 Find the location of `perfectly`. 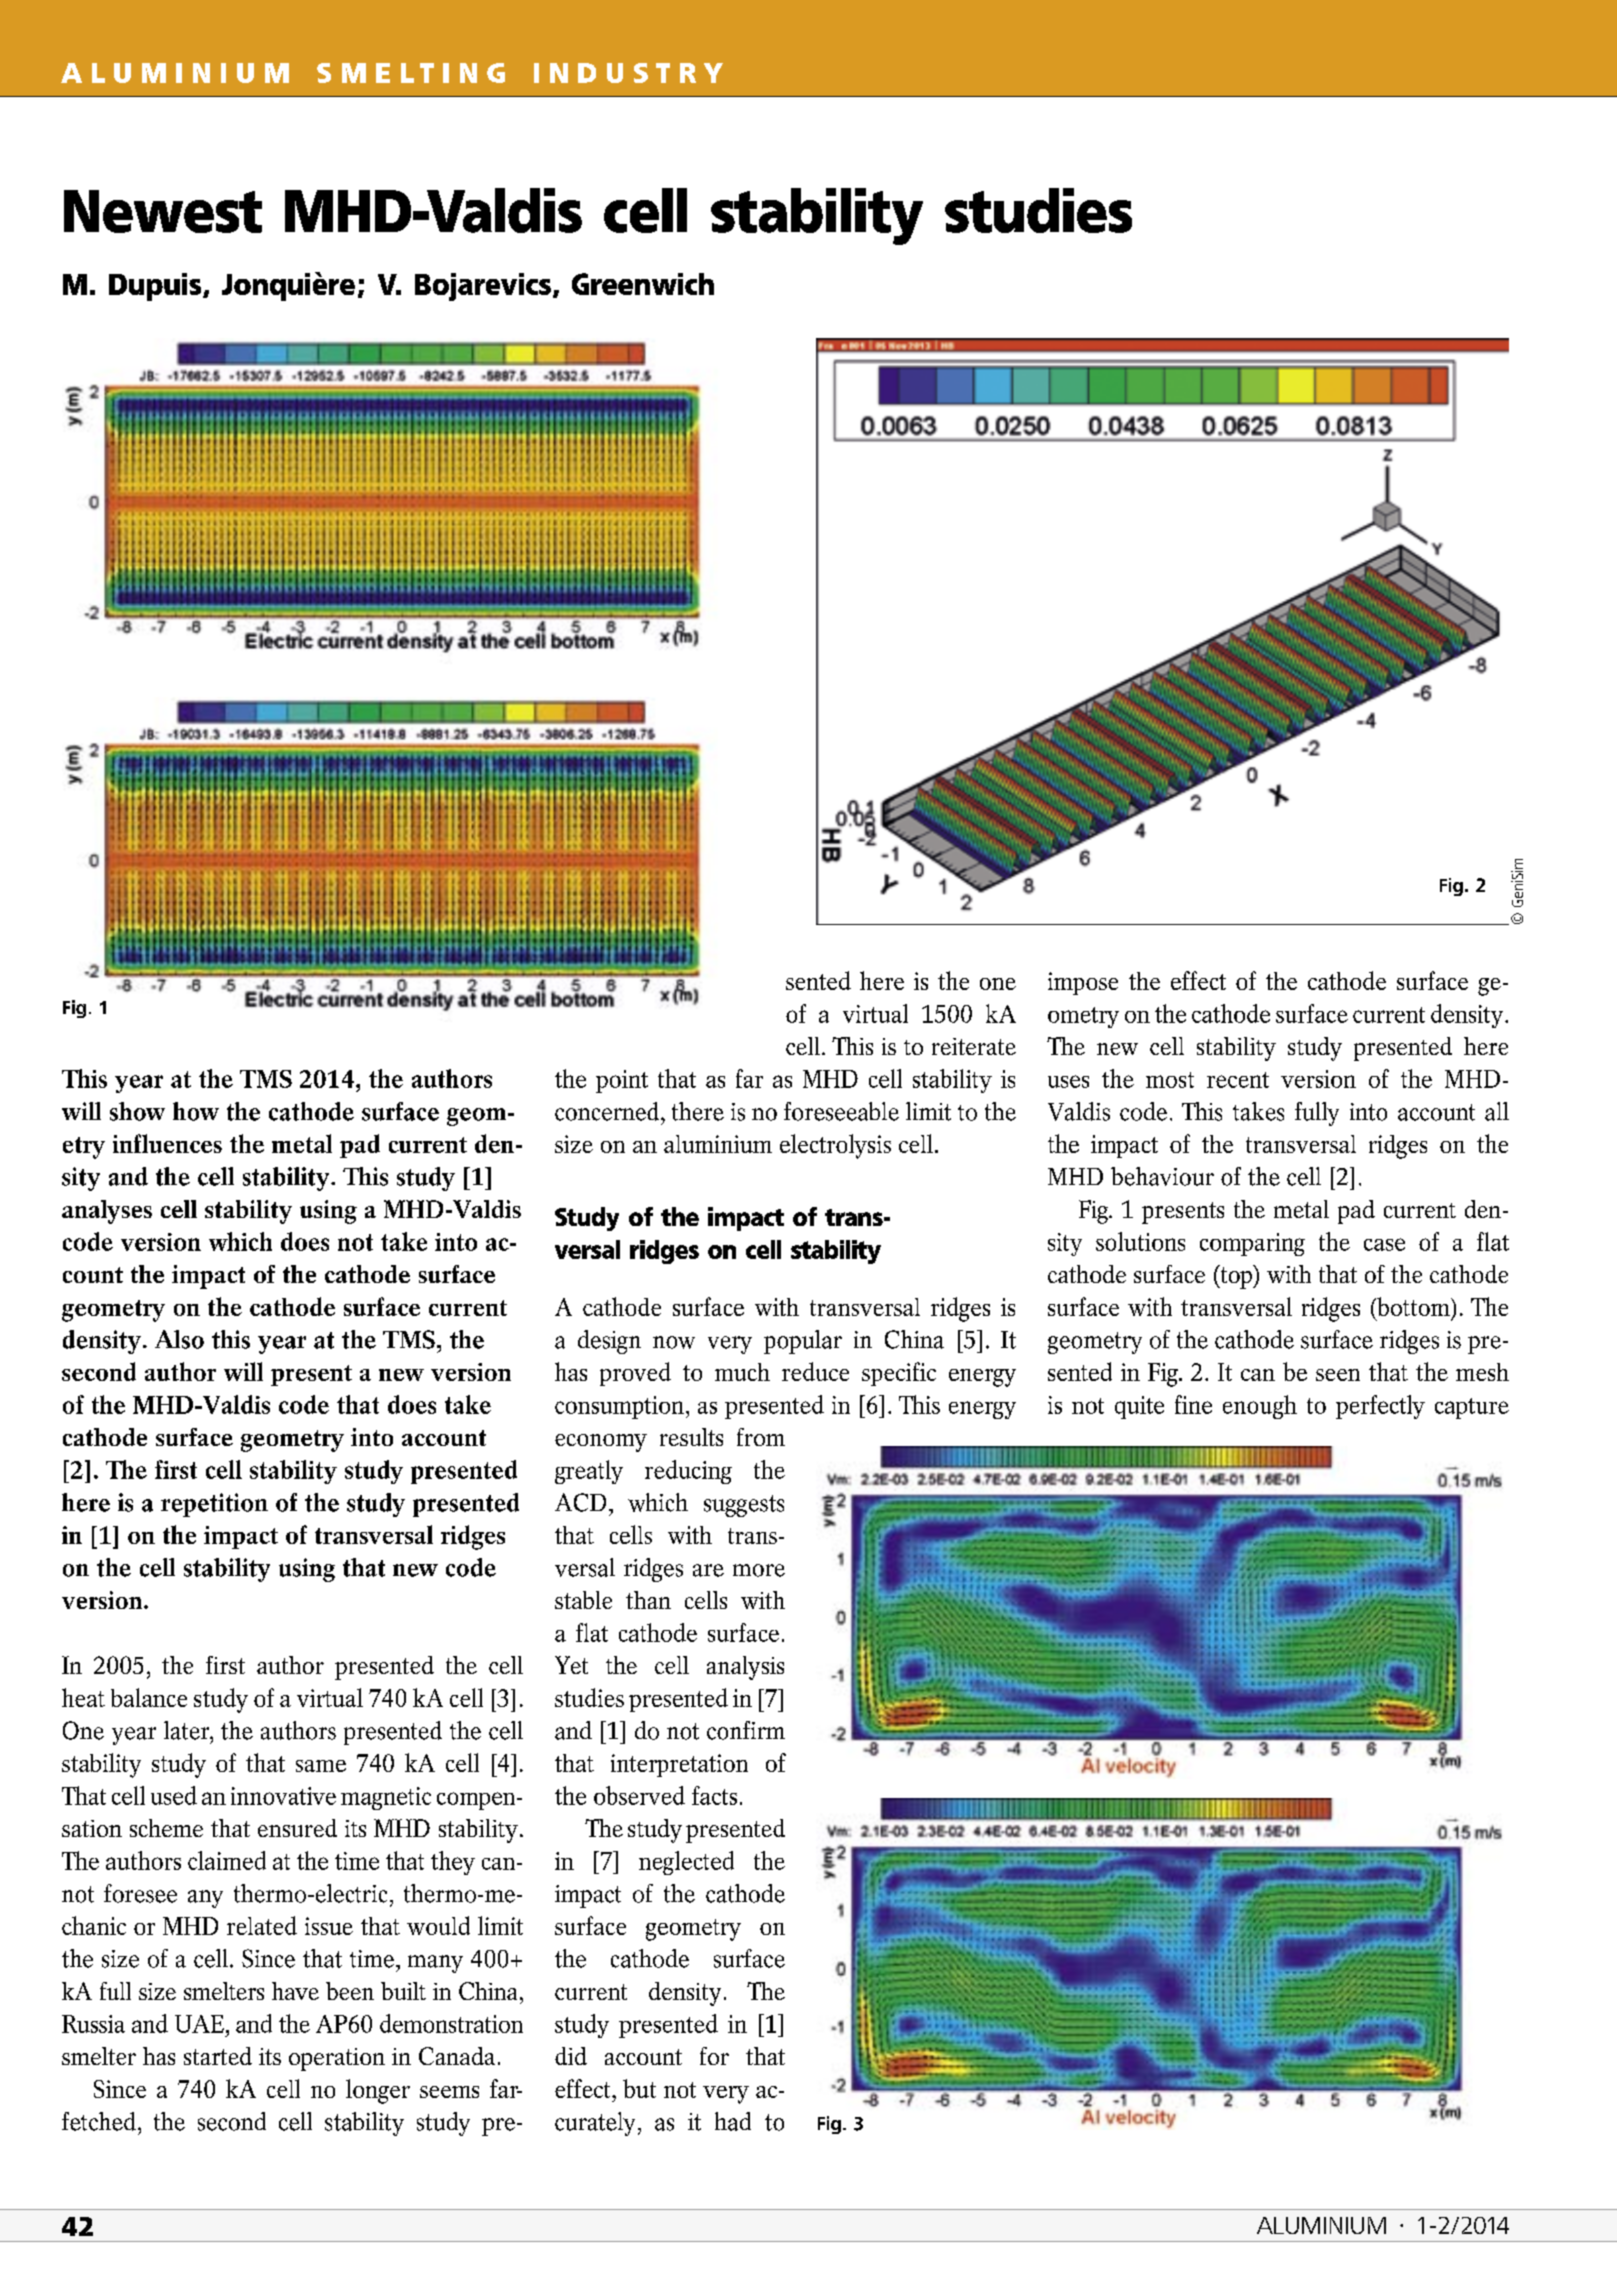

perfectly is located at coordinates (1380, 1407).
